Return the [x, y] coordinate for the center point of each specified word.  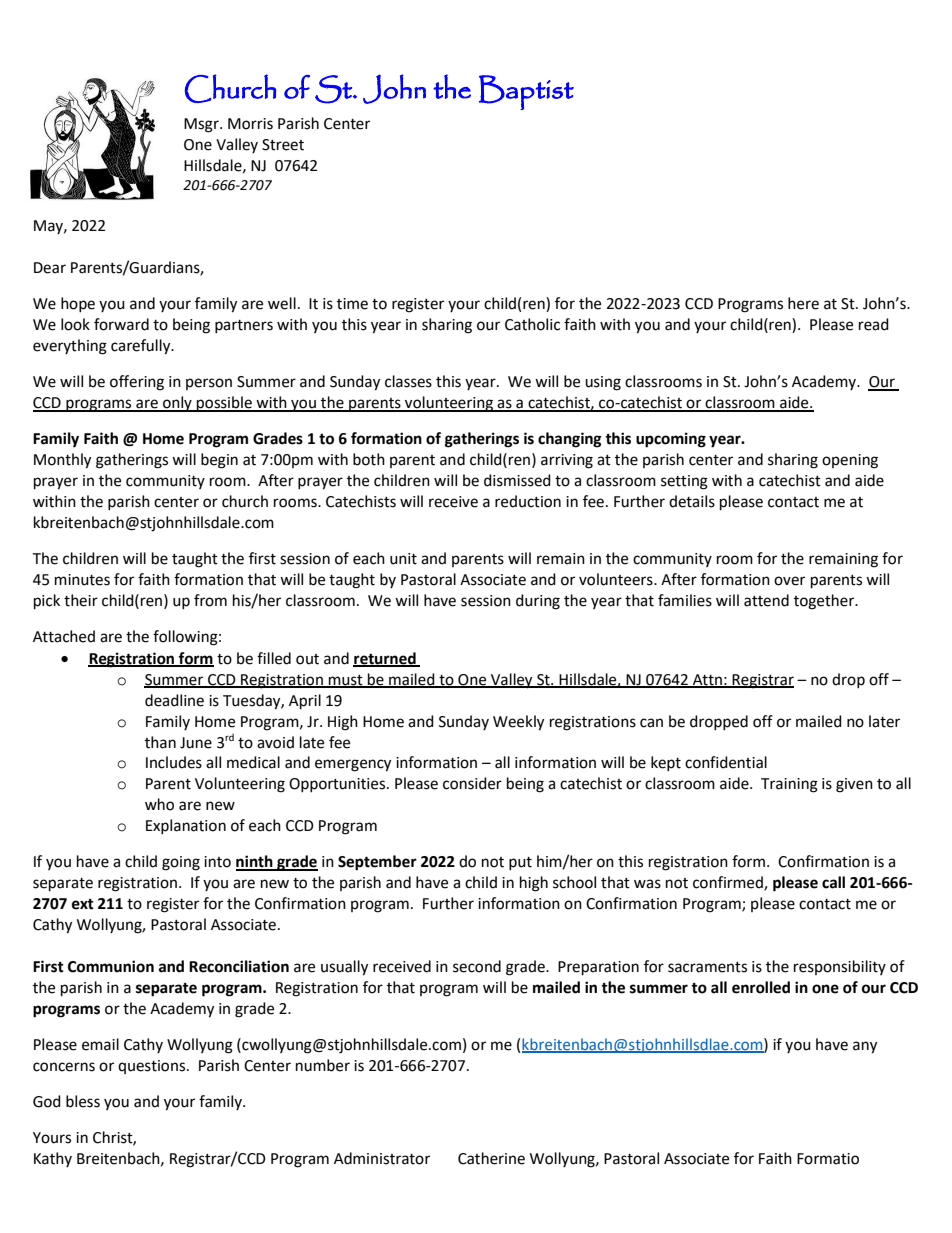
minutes [82, 580]
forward [121, 324]
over [789, 581]
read [874, 324]
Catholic [532, 324]
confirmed [729, 883]
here [803, 303]
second [477, 966]
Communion [111, 966]
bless [83, 1101]
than [160, 742]
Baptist [526, 92]
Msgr [202, 125]
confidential [726, 762]
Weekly [518, 723]
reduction [528, 501]
